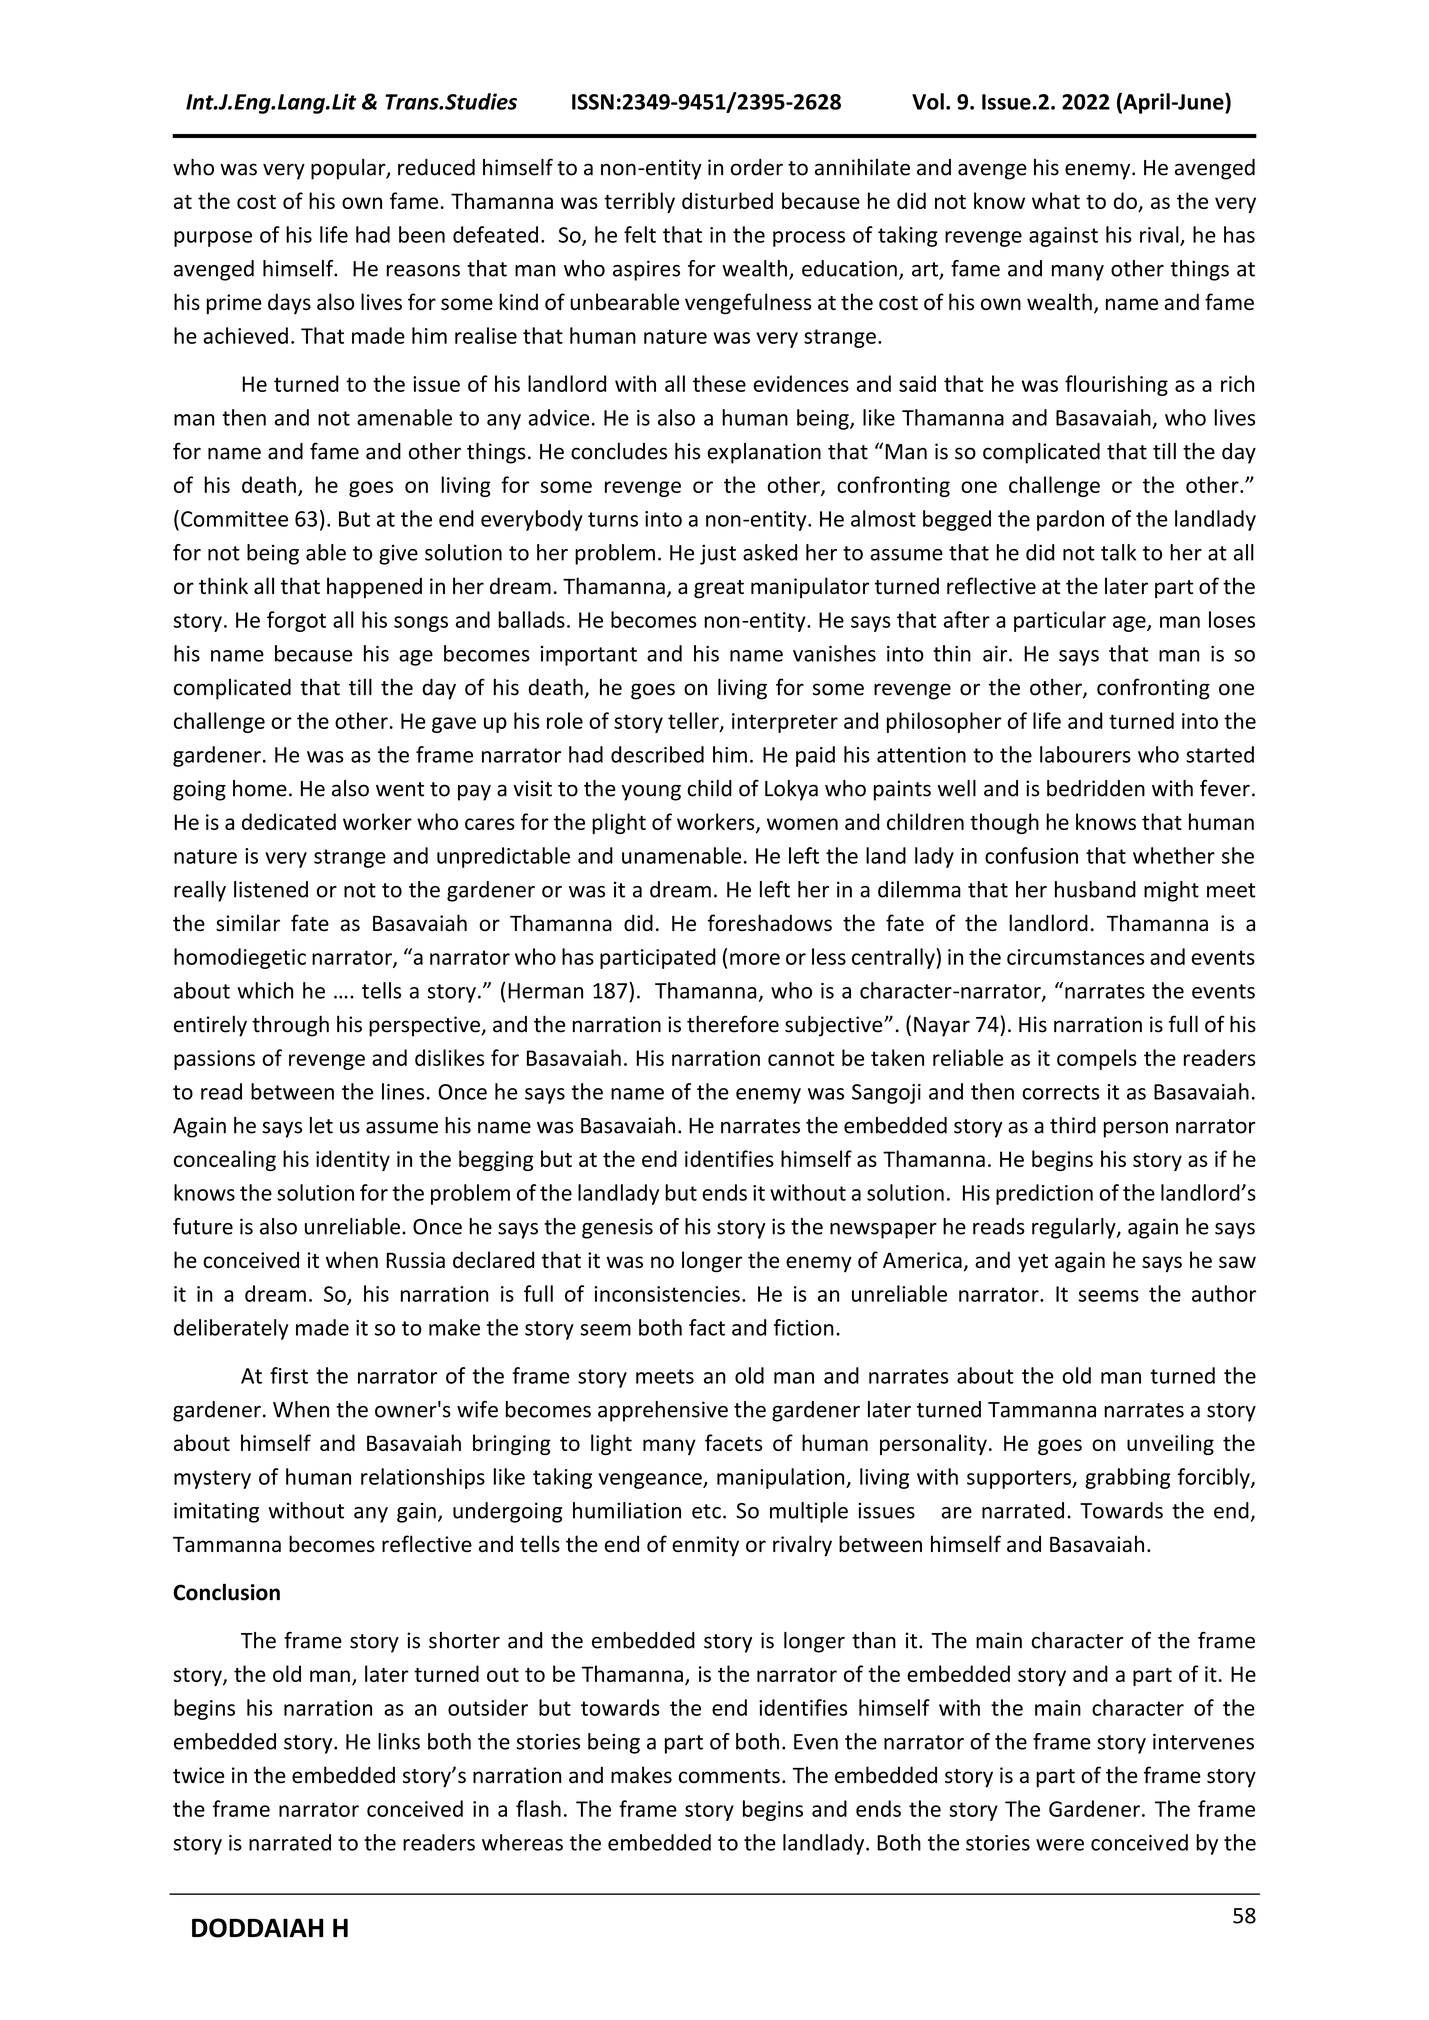  I want to click on talk, so click(1118, 552).
